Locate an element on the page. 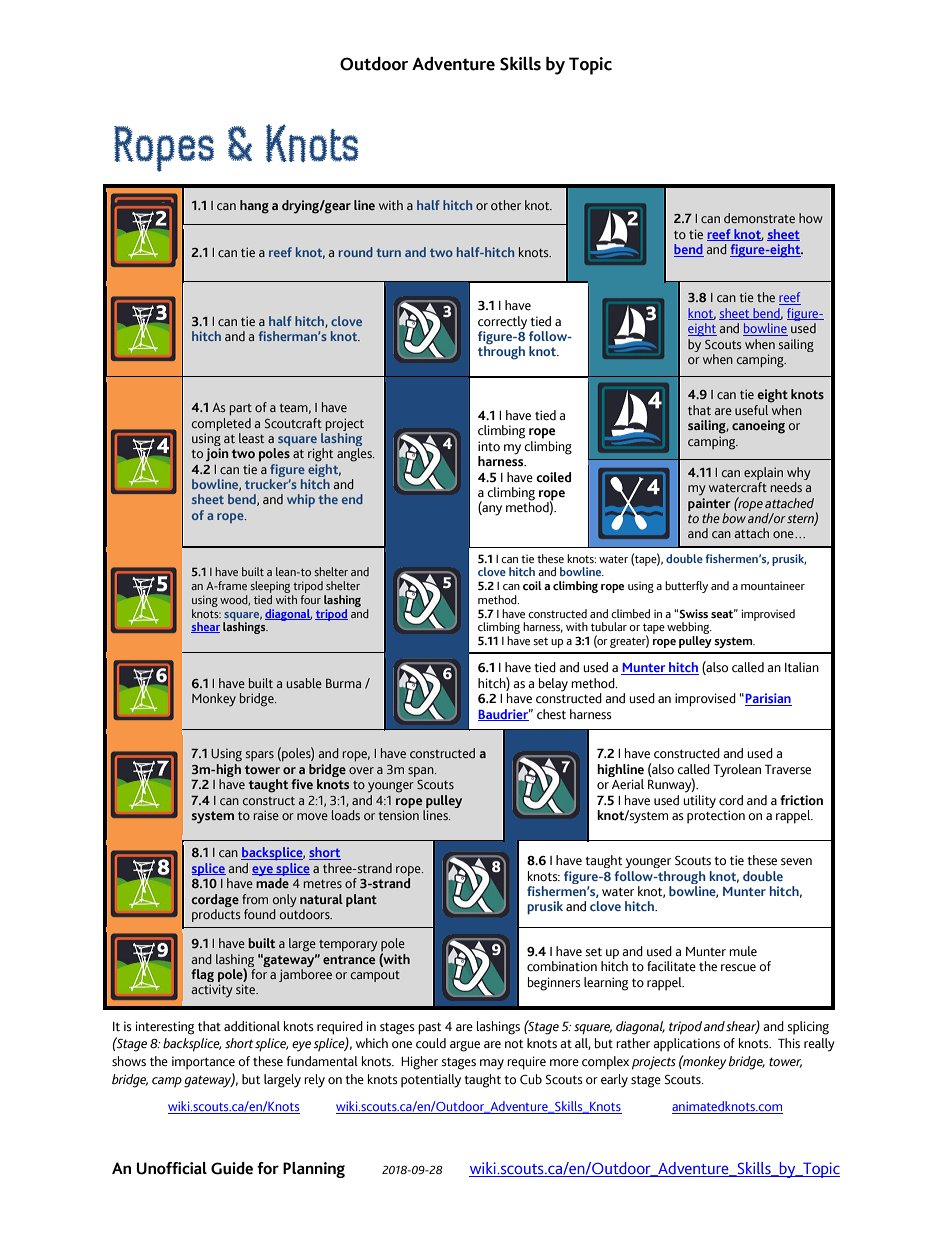 The image size is (952, 1233). Parisian is located at coordinates (768, 699).
